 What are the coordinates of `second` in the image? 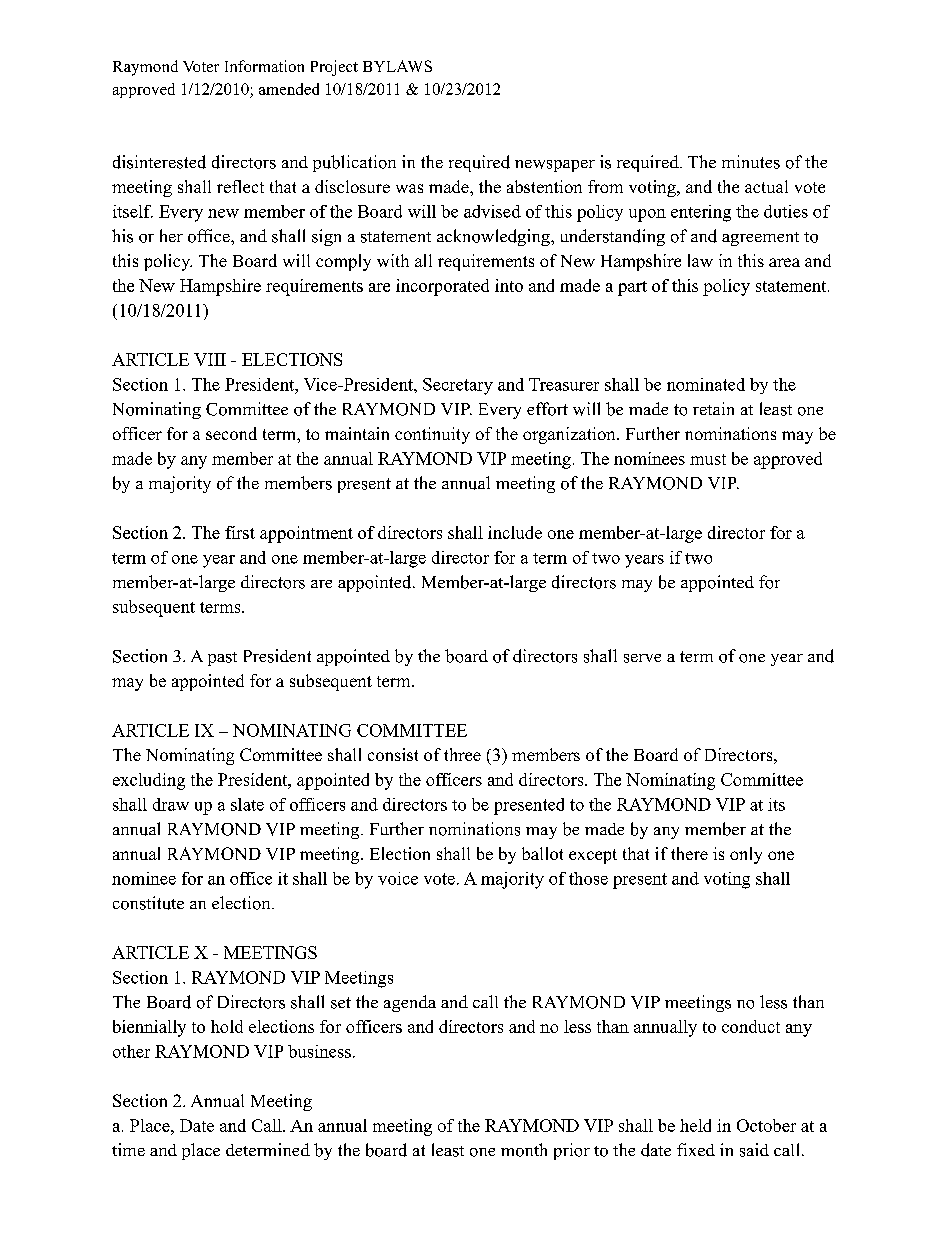 It's located at (231, 433).
